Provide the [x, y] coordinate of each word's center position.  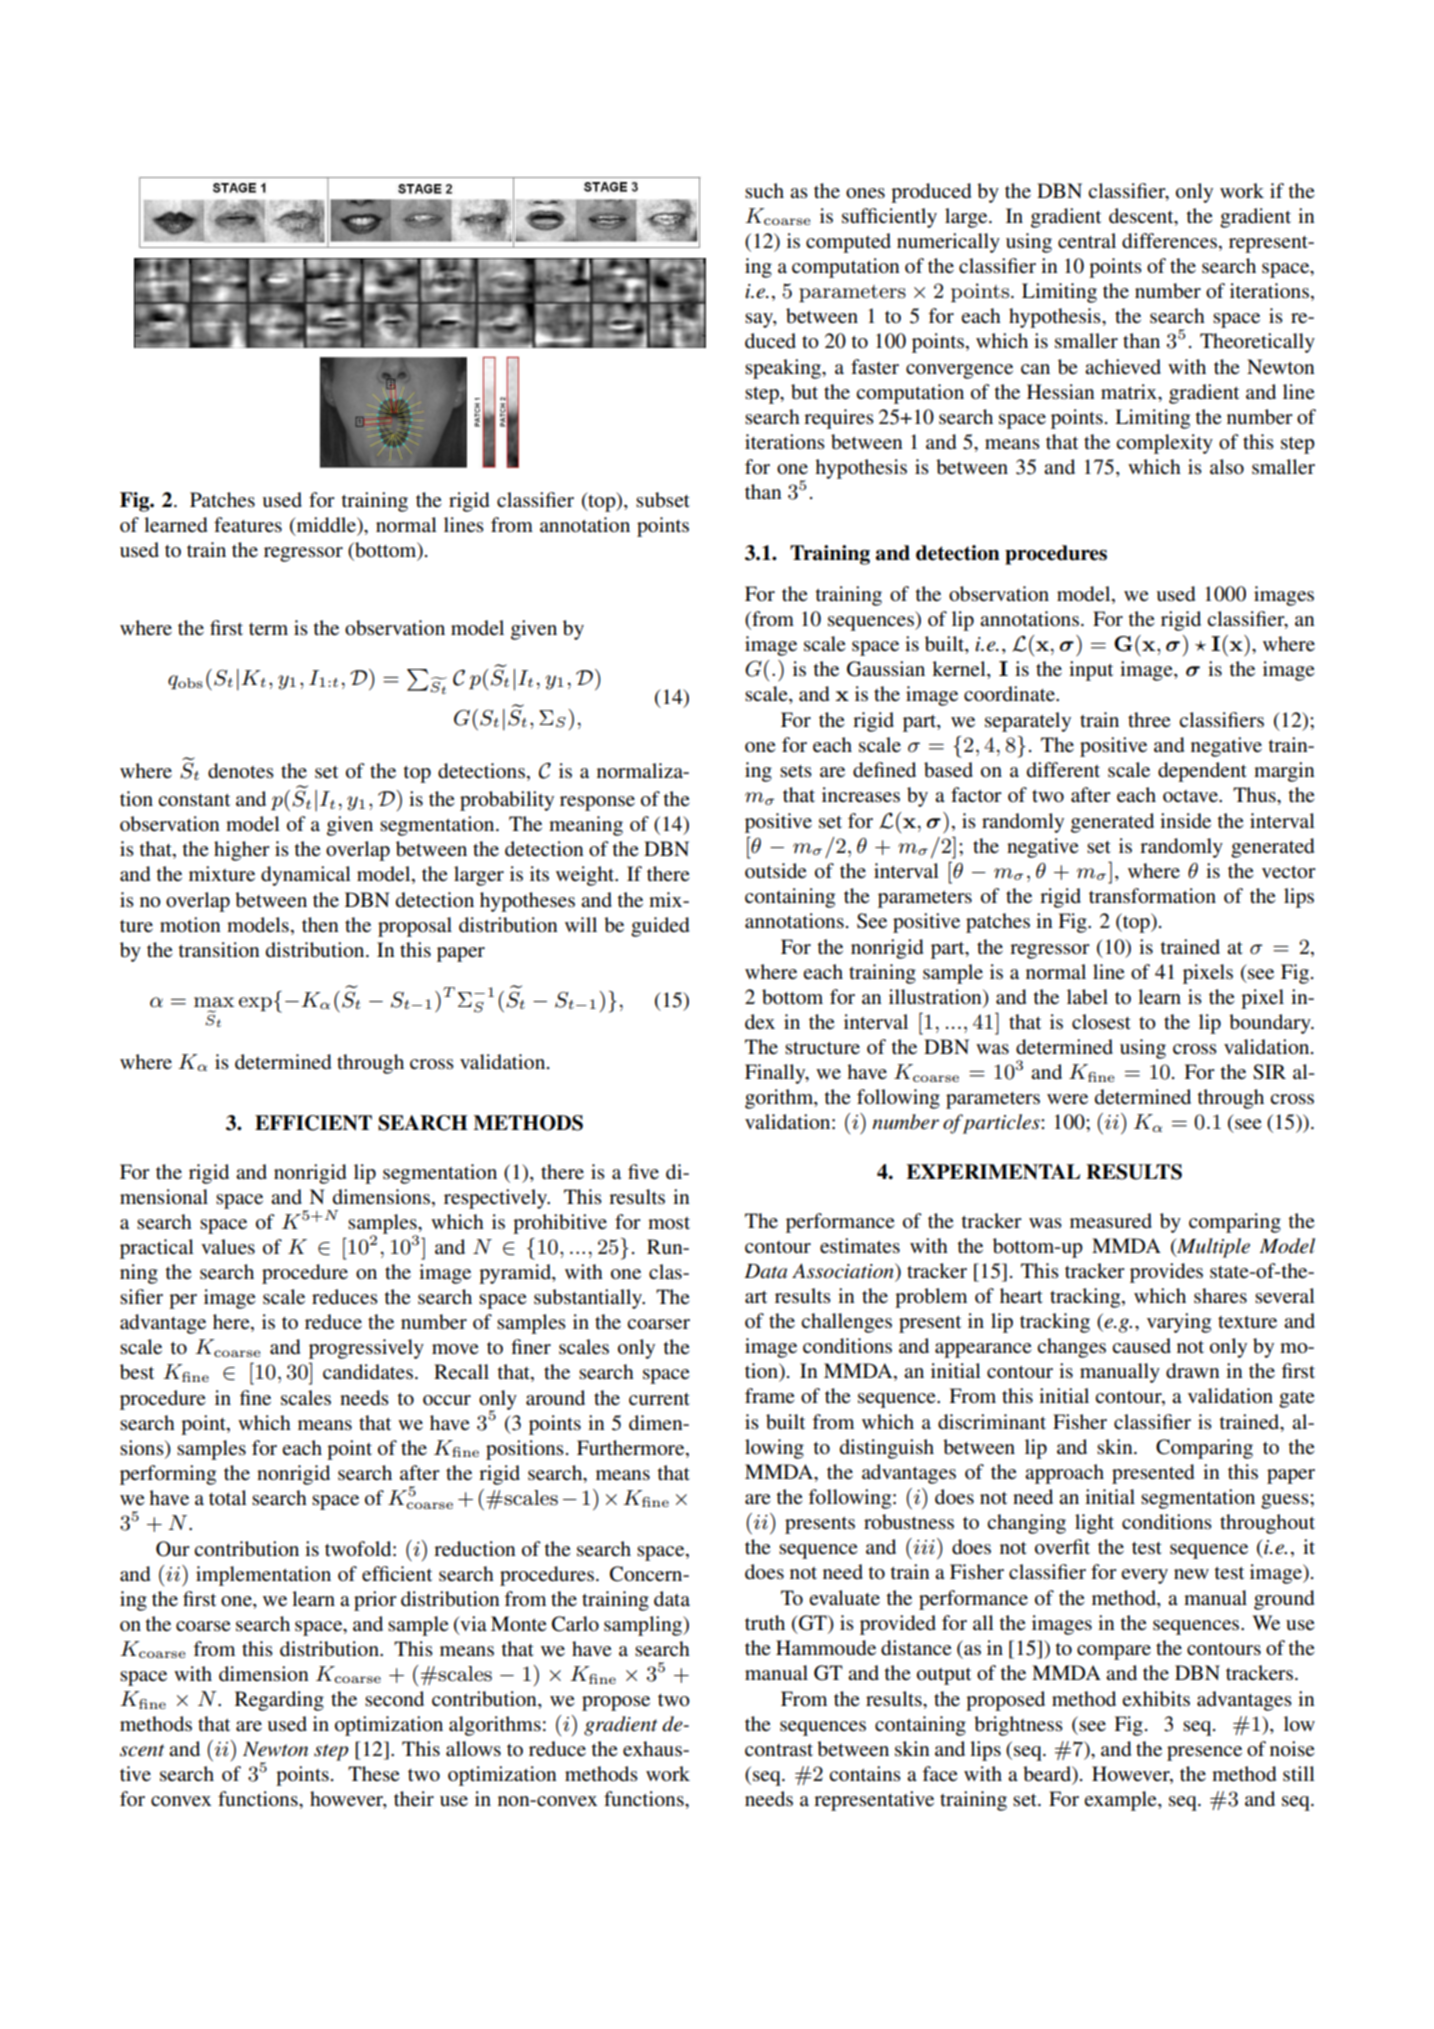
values [228, 1247]
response [597, 803]
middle [326, 526]
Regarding [279, 1701]
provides [1166, 1273]
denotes [241, 771]
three [1149, 720]
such [764, 190]
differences [1169, 241]
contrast [779, 1750]
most [669, 1223]
